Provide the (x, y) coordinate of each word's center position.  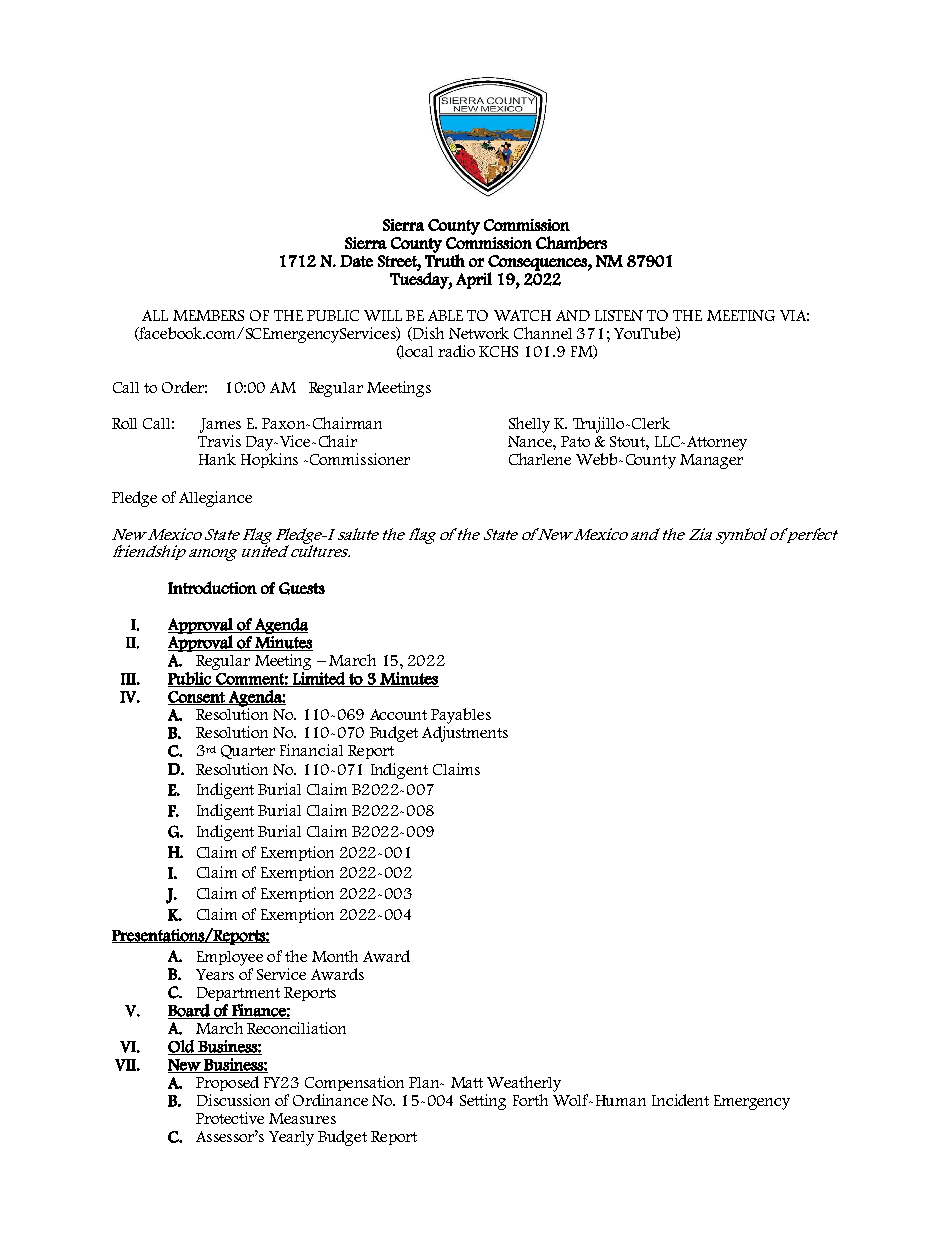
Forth (530, 1100)
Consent (197, 698)
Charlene (540, 459)
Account (398, 714)
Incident (680, 1100)
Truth (445, 259)
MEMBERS (208, 315)
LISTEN (619, 315)
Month (335, 956)
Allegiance (215, 499)
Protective (230, 1118)
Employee (230, 958)
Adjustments (465, 734)
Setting (483, 1102)
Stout (628, 441)
